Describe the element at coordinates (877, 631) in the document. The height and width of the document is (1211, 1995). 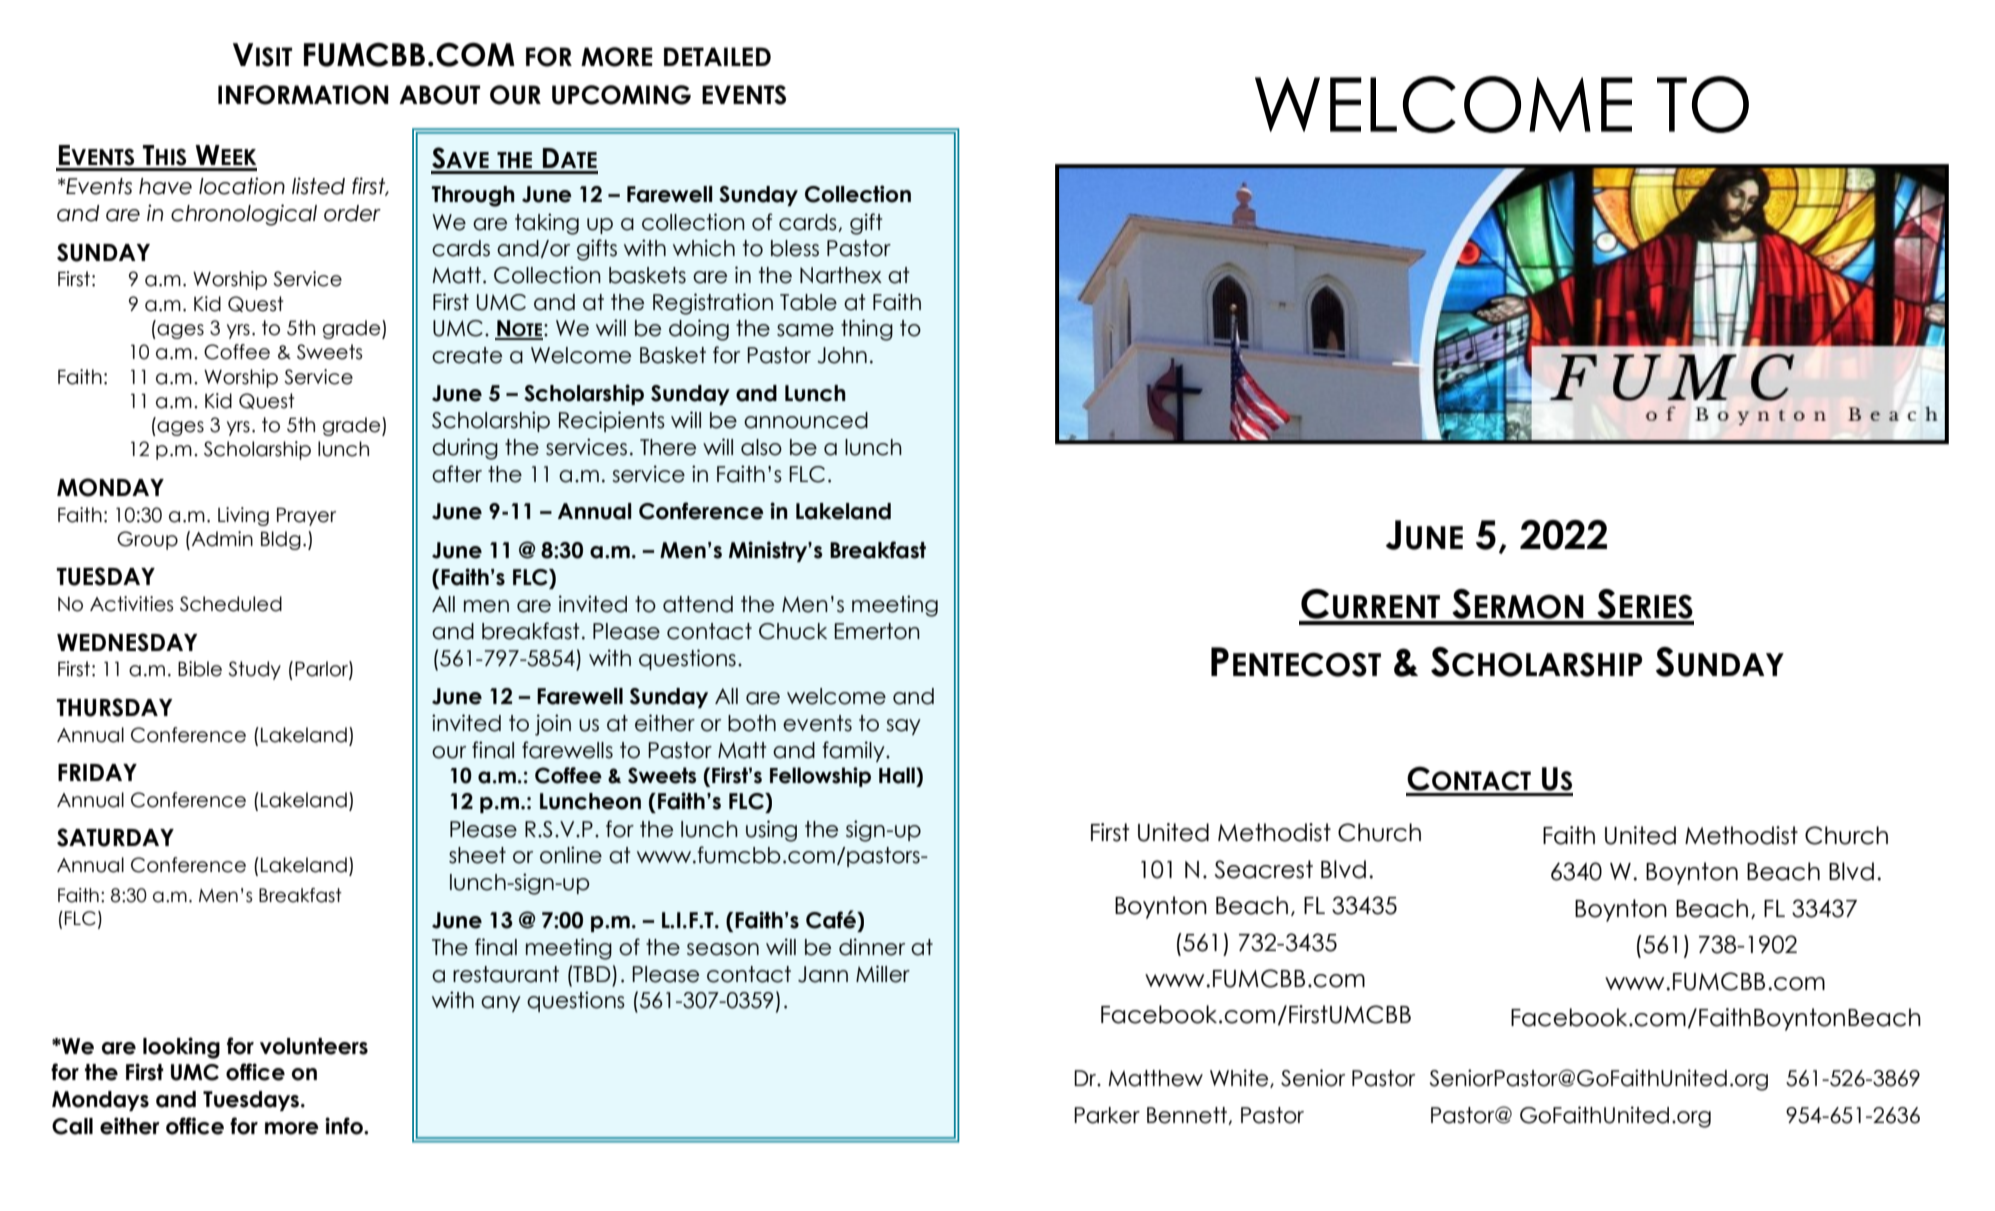
I see `Emerton` at that location.
